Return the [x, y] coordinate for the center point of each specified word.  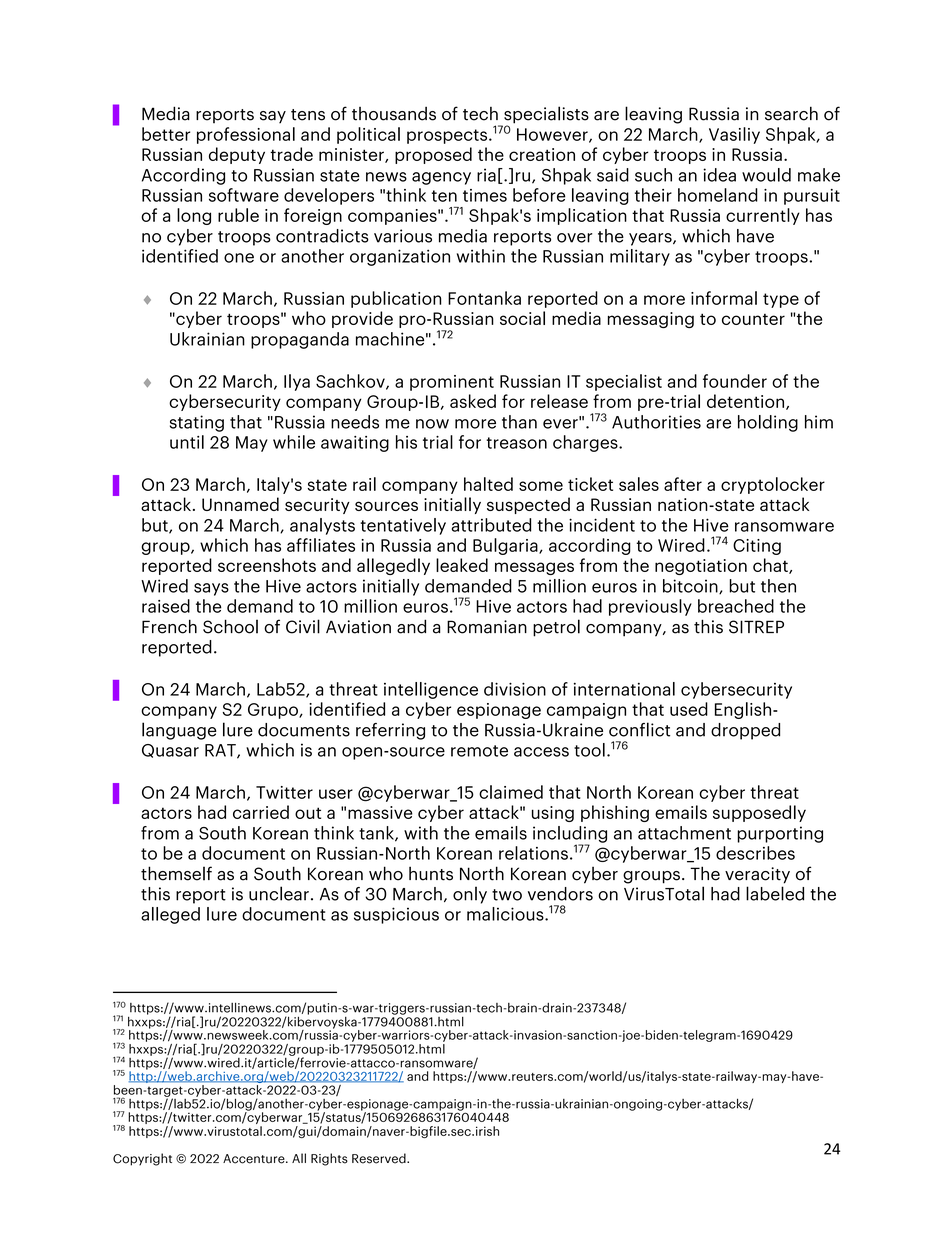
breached [736, 606]
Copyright [142, 1159]
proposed [433, 155]
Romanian [487, 627]
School [230, 626]
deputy [237, 155]
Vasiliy [734, 135]
